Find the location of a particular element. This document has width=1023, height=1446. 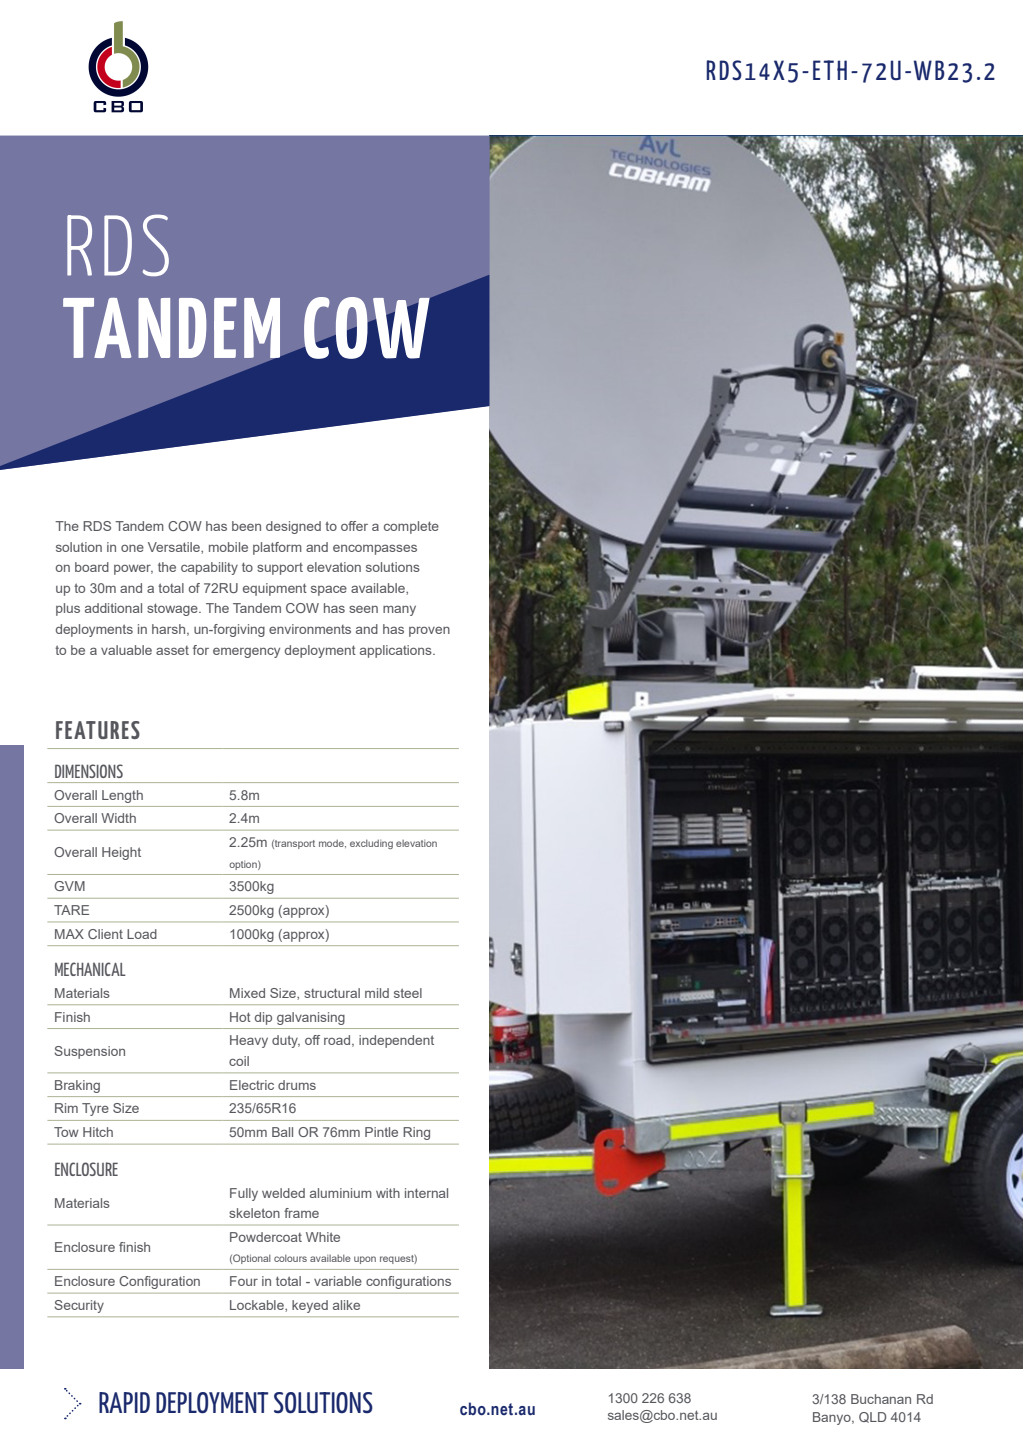

alike is located at coordinates (346, 1305).
